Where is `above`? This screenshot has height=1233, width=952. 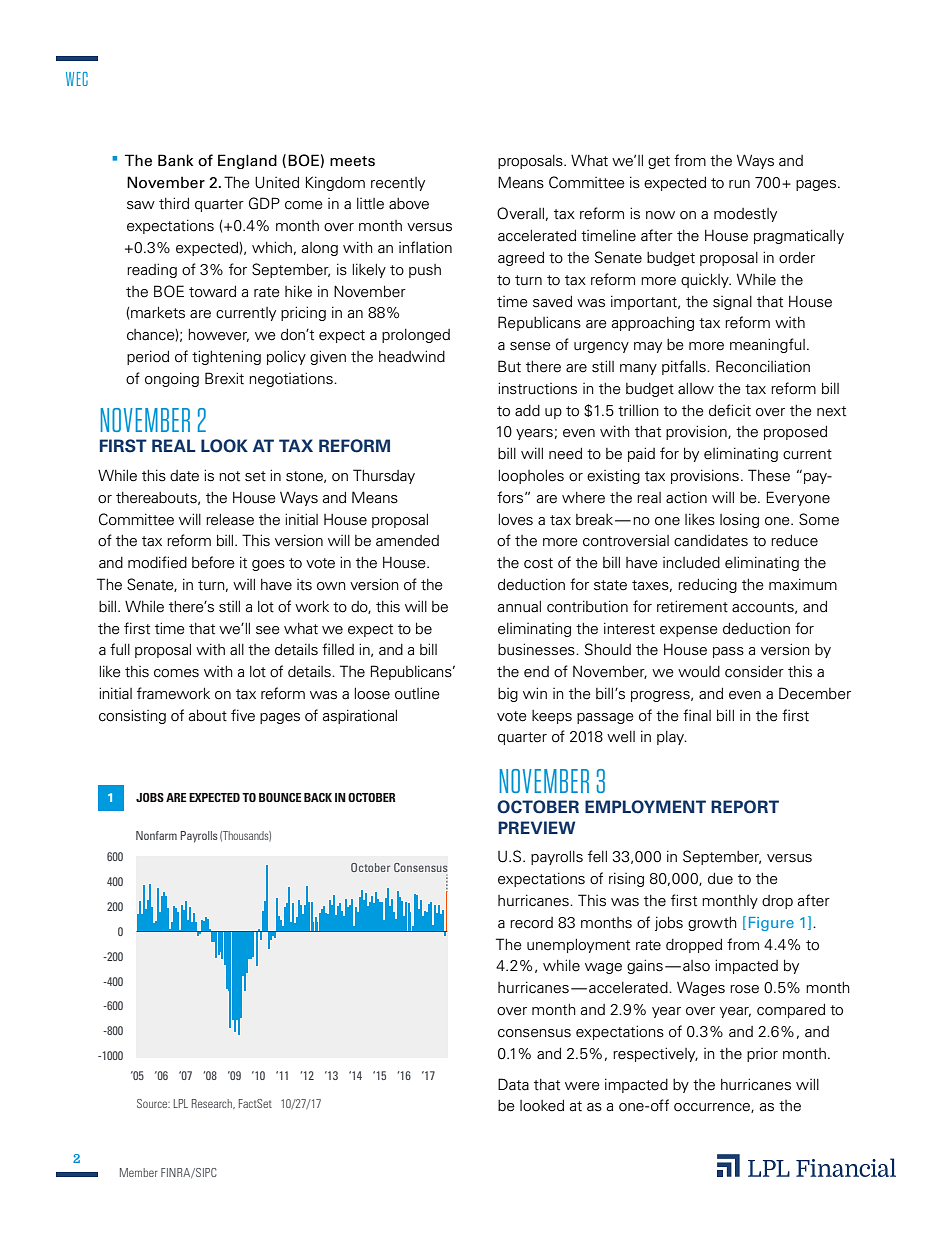
above is located at coordinates (409, 204).
